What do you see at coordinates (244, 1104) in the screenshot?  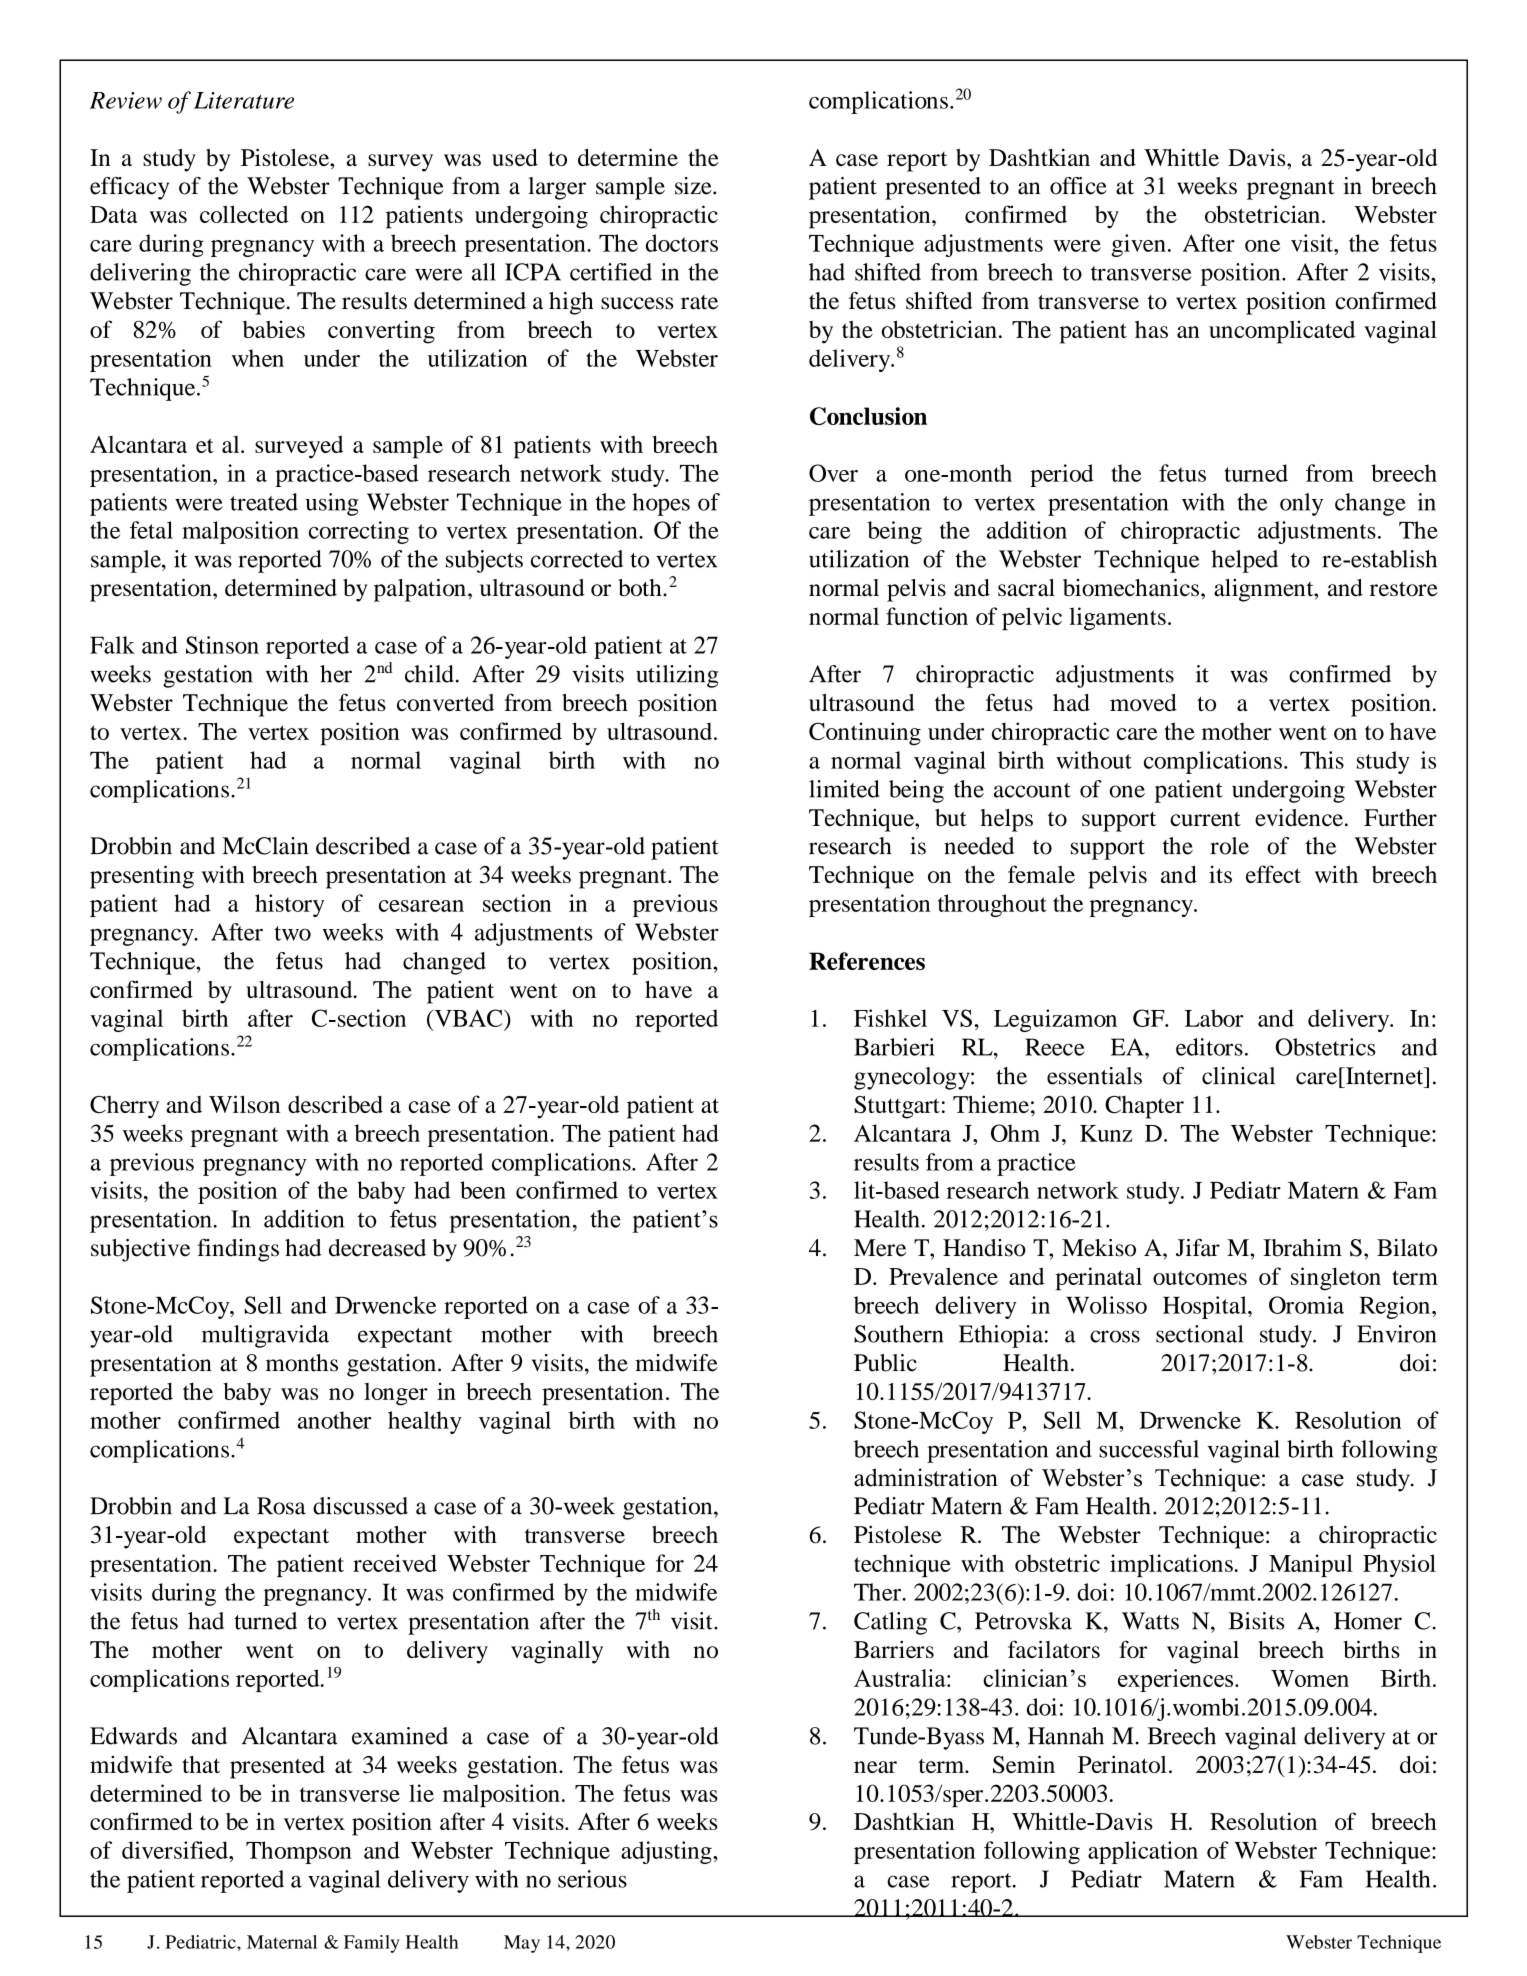 I see `Wilson` at bounding box center [244, 1104].
